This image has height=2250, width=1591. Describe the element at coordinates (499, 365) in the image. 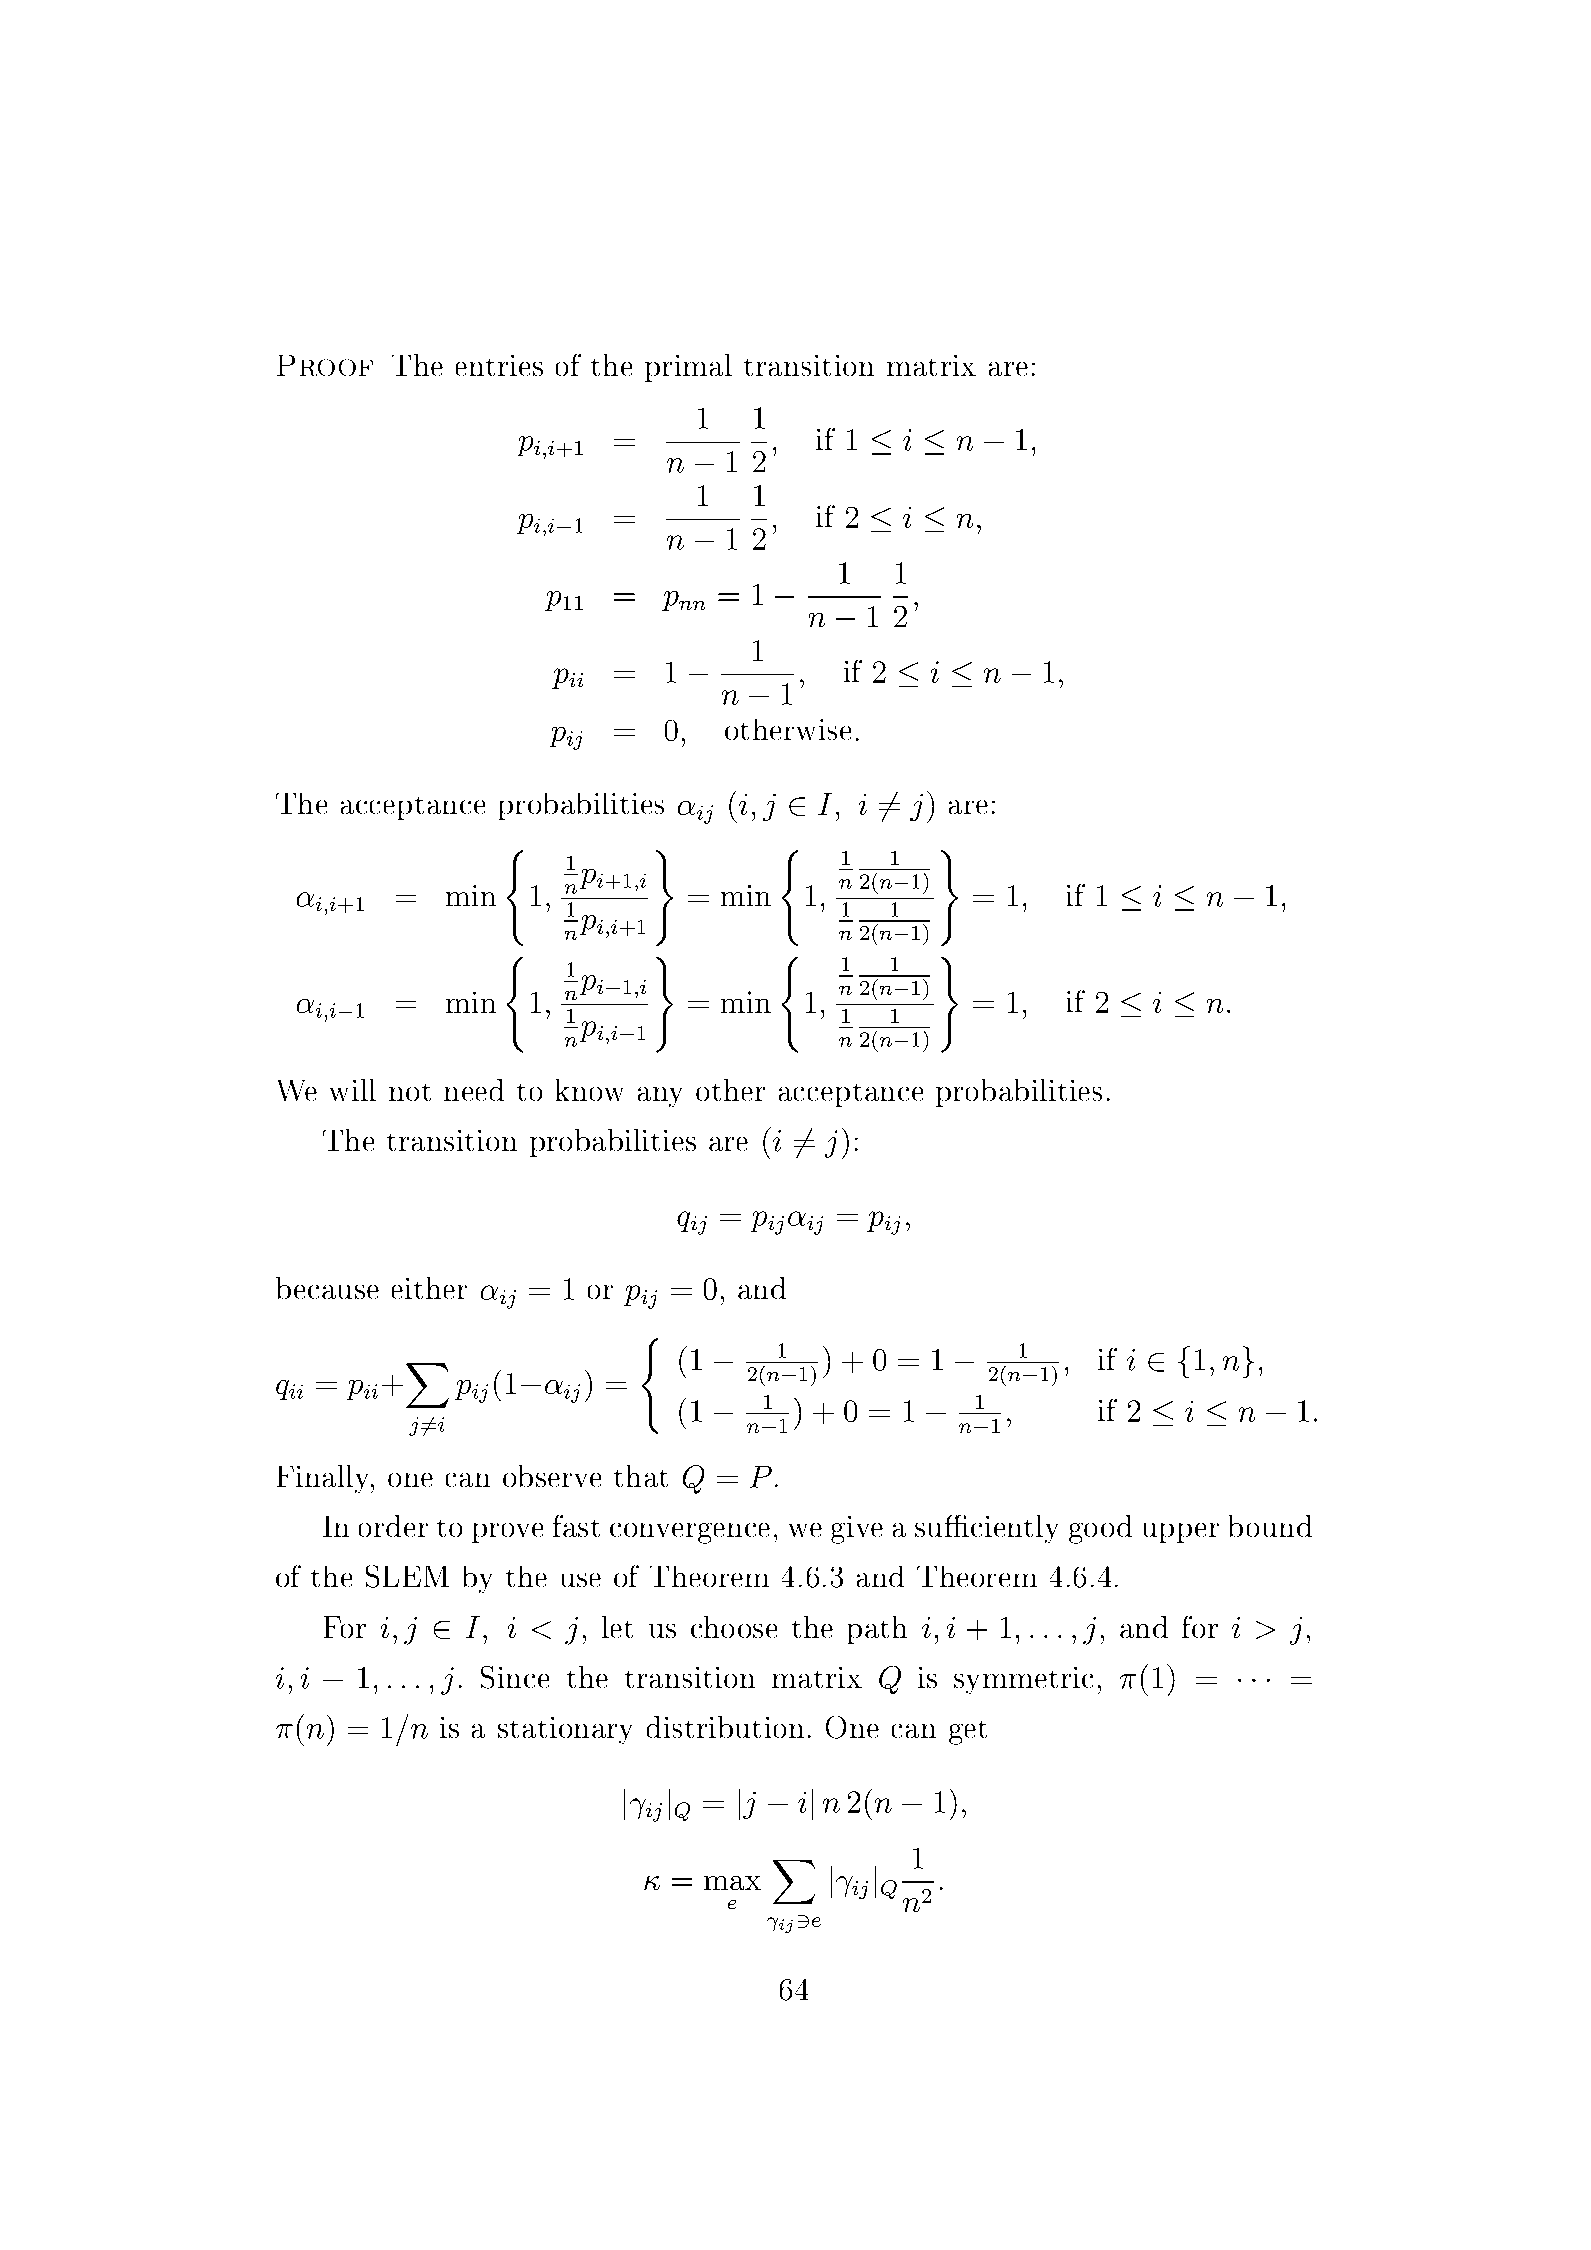

I see `entries` at that location.
